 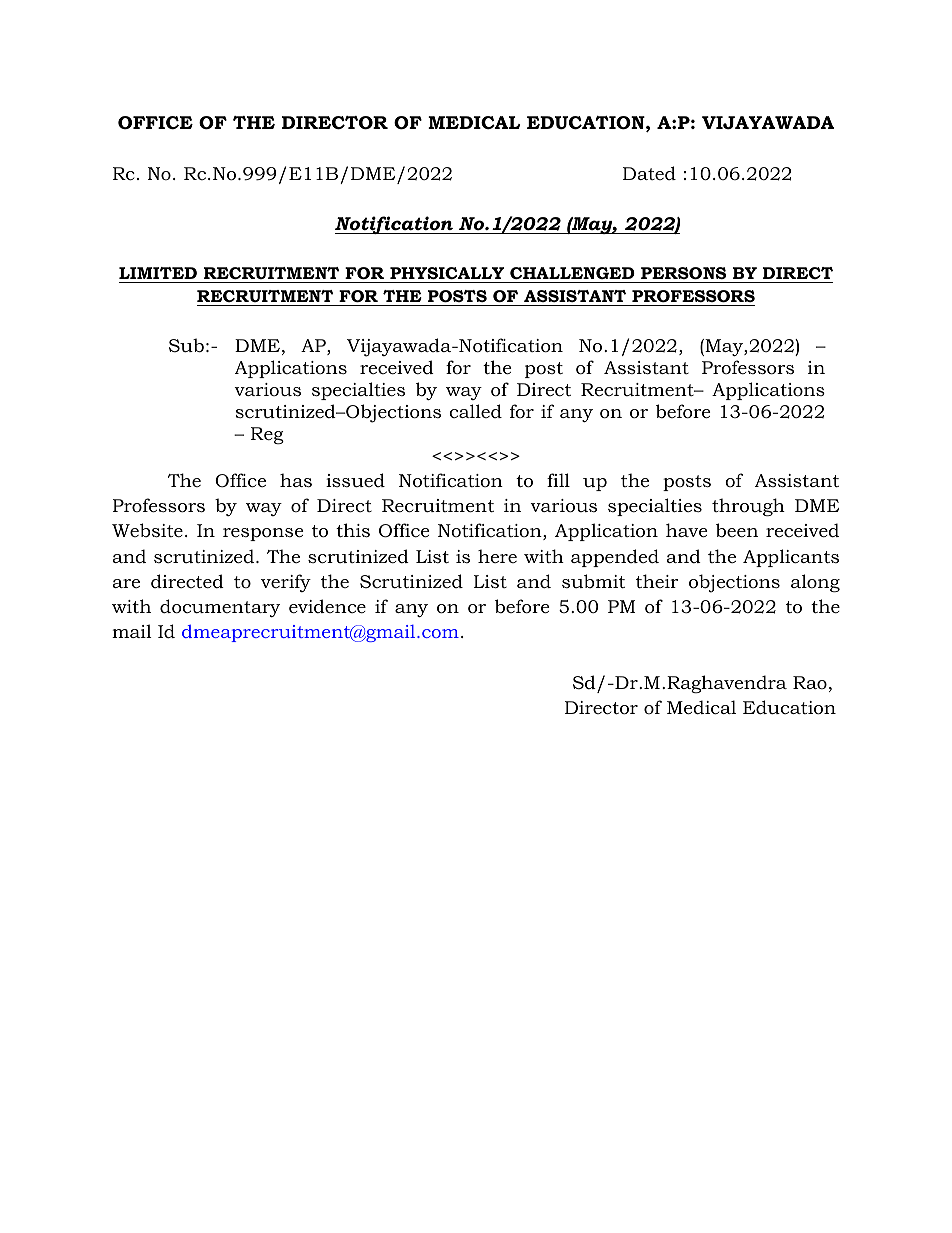 I want to click on PERSONS, so click(x=683, y=273).
